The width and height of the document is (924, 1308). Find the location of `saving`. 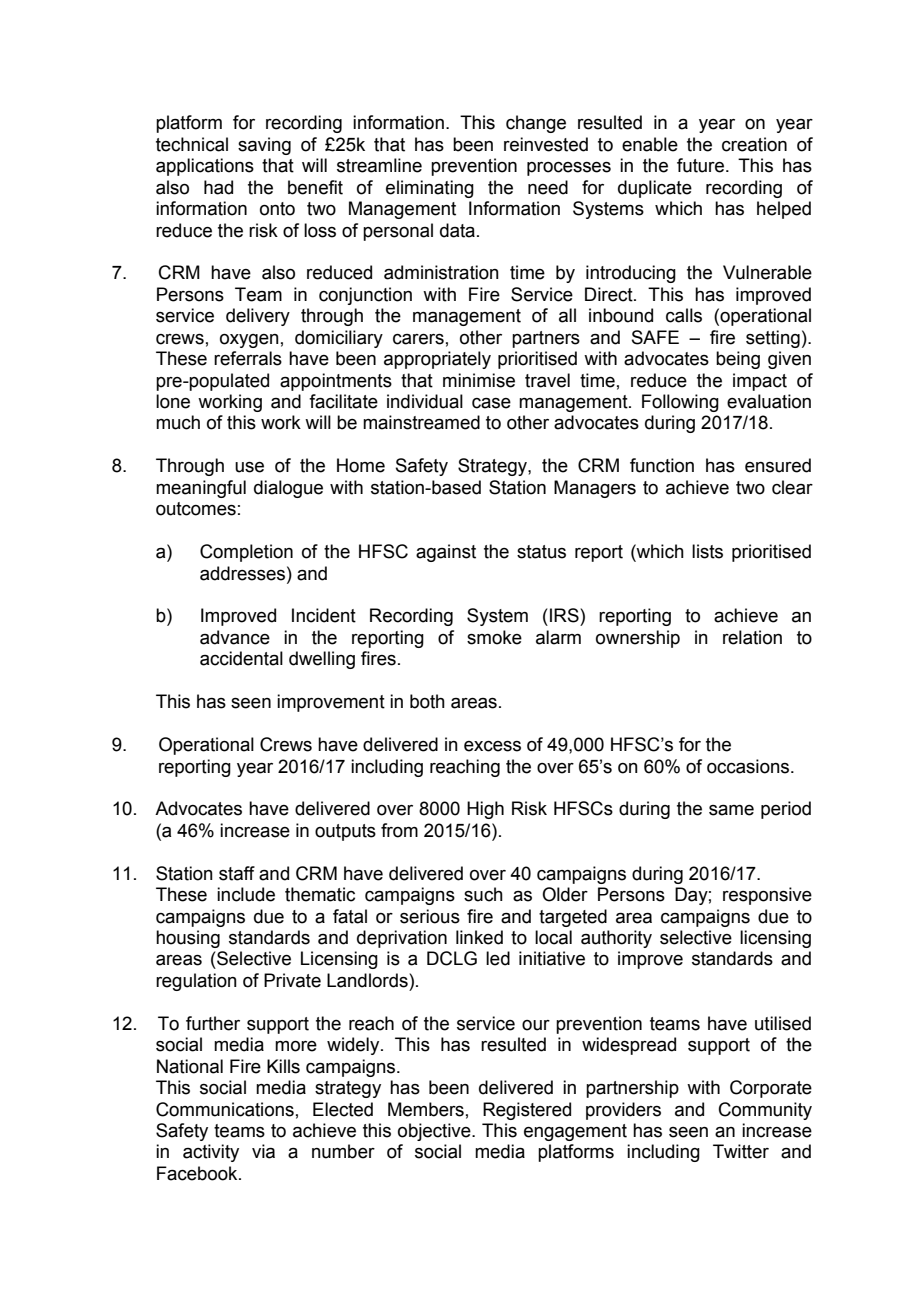

saving is located at coordinates (264, 146).
